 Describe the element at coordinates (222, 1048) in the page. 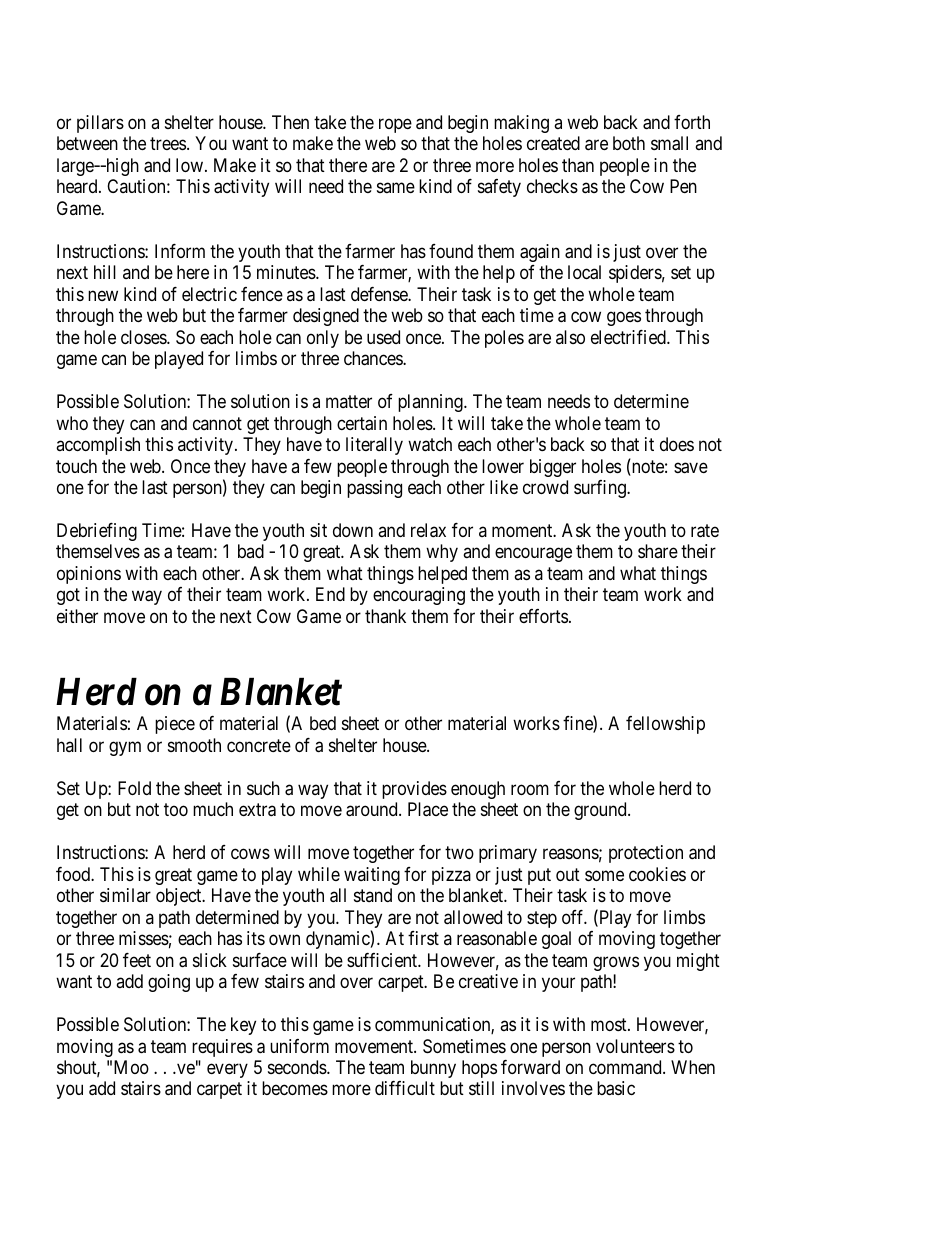

I see `requires` at that location.
